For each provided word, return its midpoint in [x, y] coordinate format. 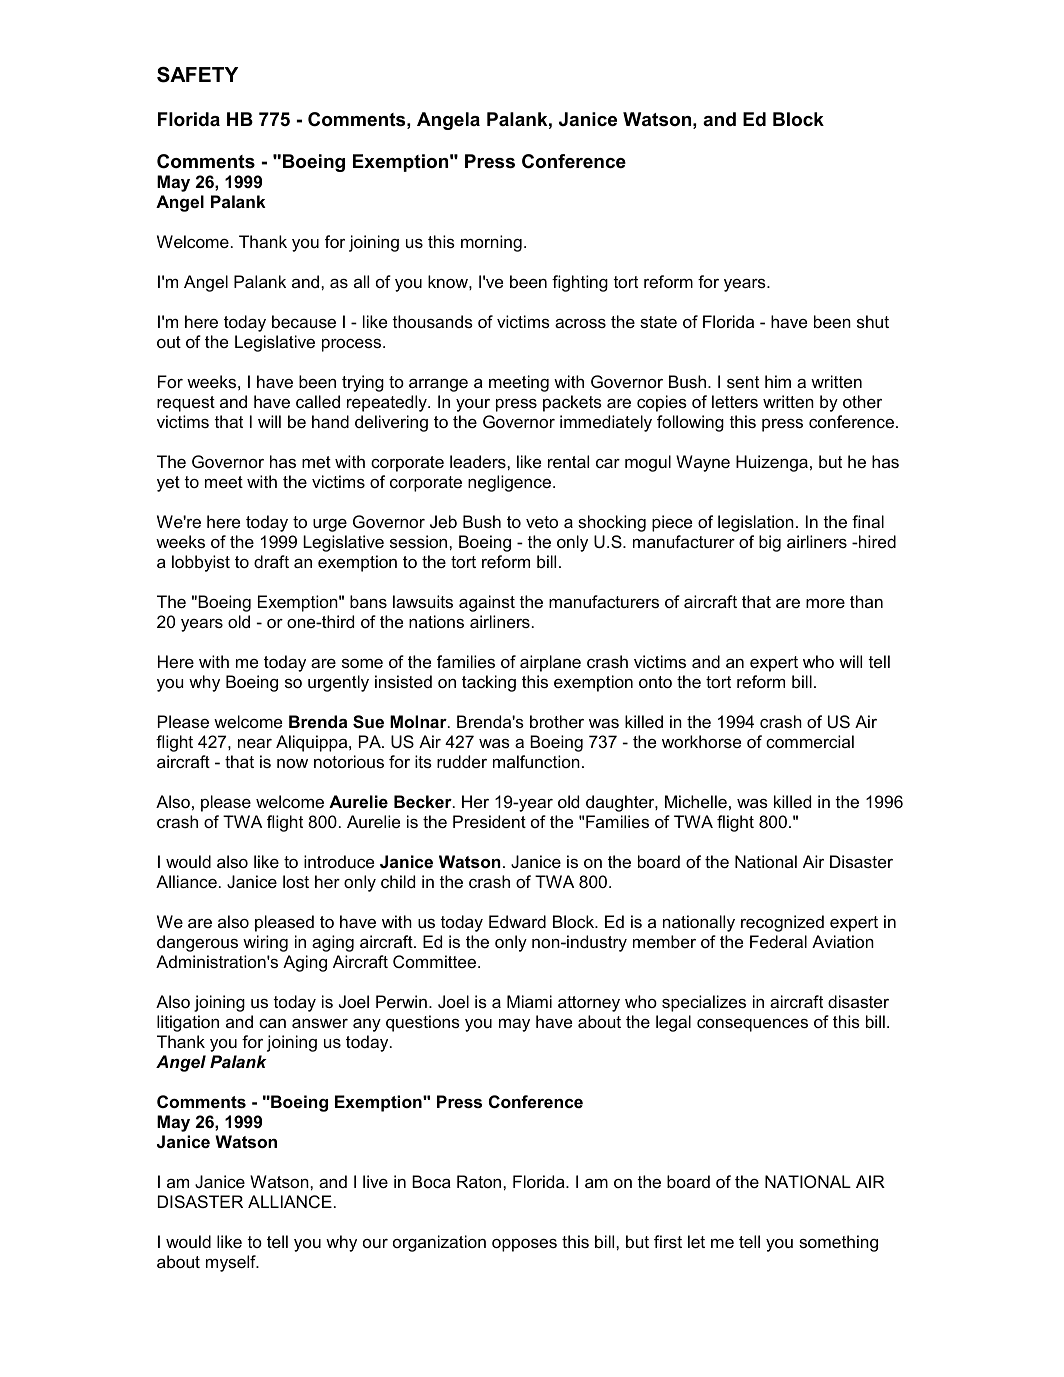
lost [296, 881]
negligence [511, 483]
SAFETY [197, 75]
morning [491, 243]
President [489, 821]
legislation [756, 523]
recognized [782, 923]
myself [232, 1263]
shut [873, 321]
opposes [524, 1245]
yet [168, 484]
